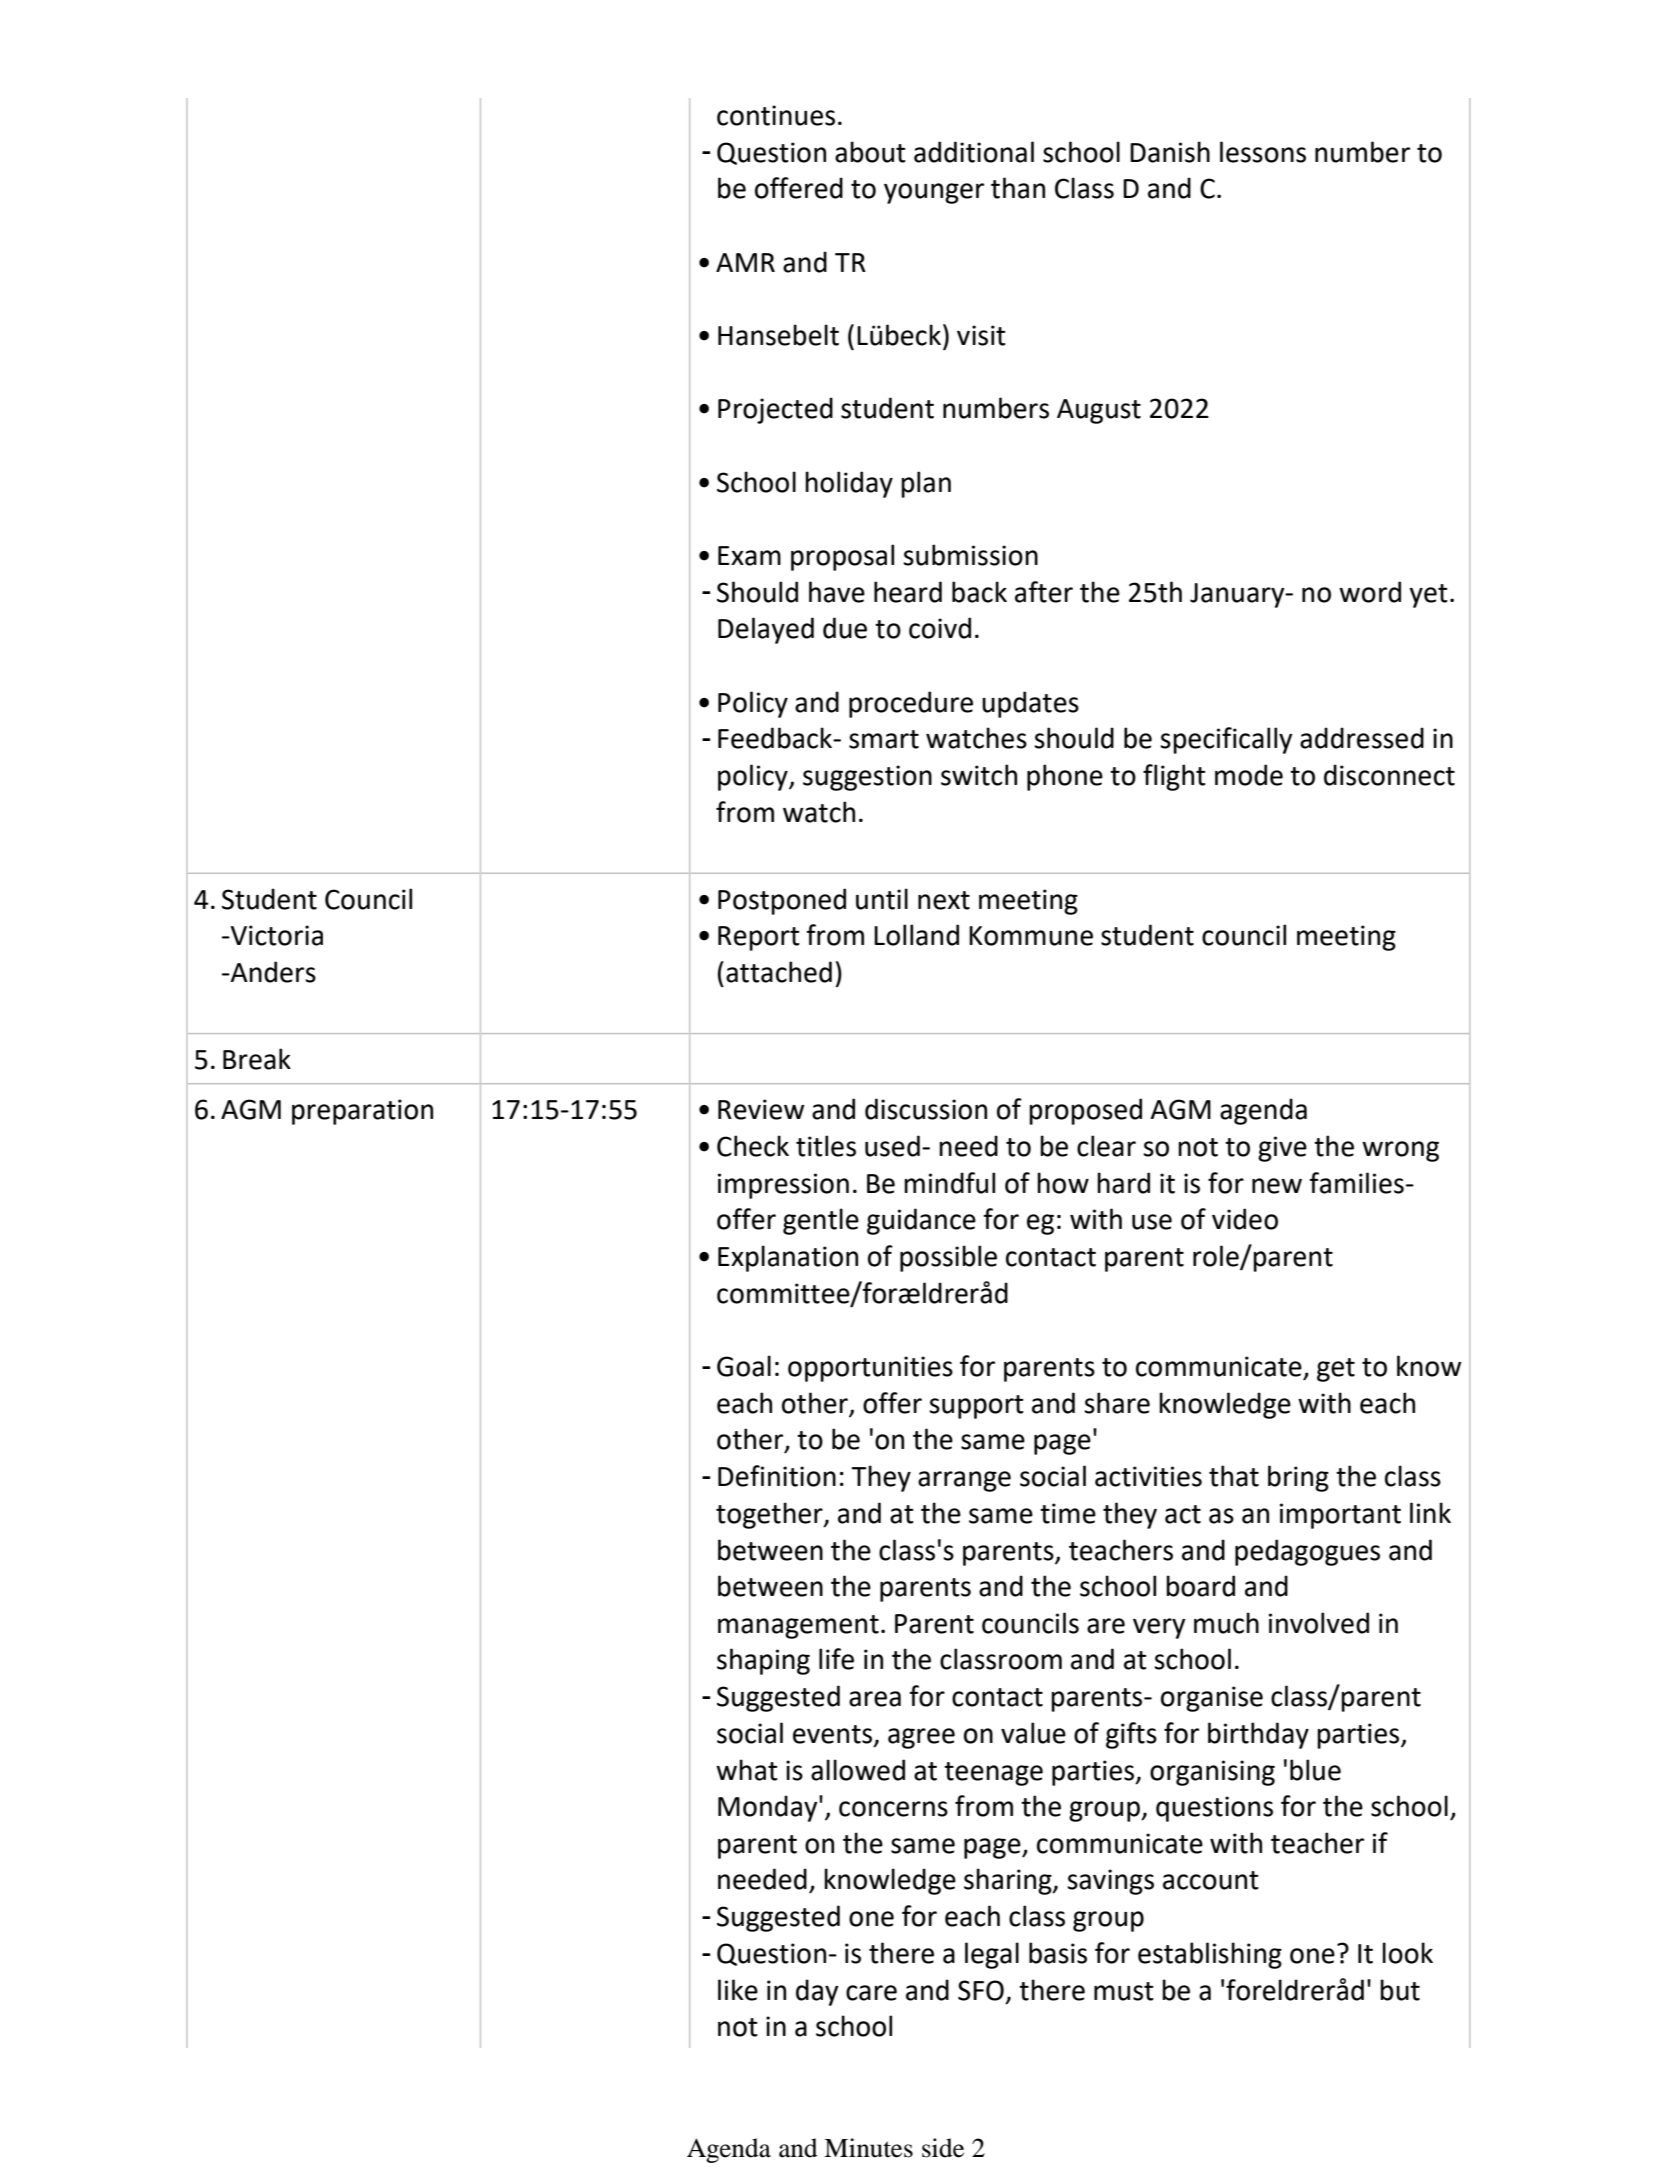 The width and height of the screenshot is (1676, 2171). What do you see at coordinates (1400, 1990) in the screenshot?
I see `but` at bounding box center [1400, 1990].
